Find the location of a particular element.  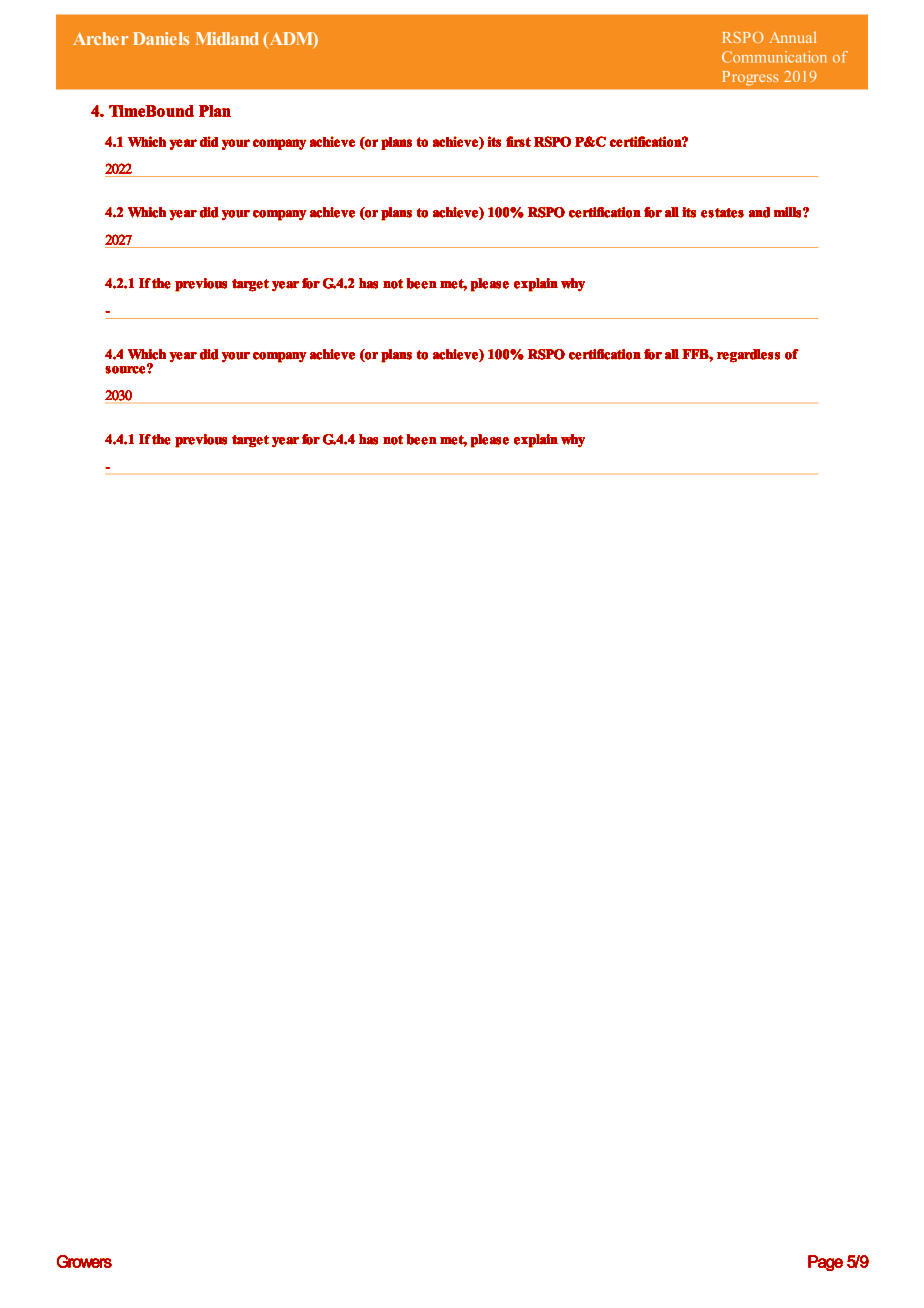

Page is located at coordinates (825, 1263).
